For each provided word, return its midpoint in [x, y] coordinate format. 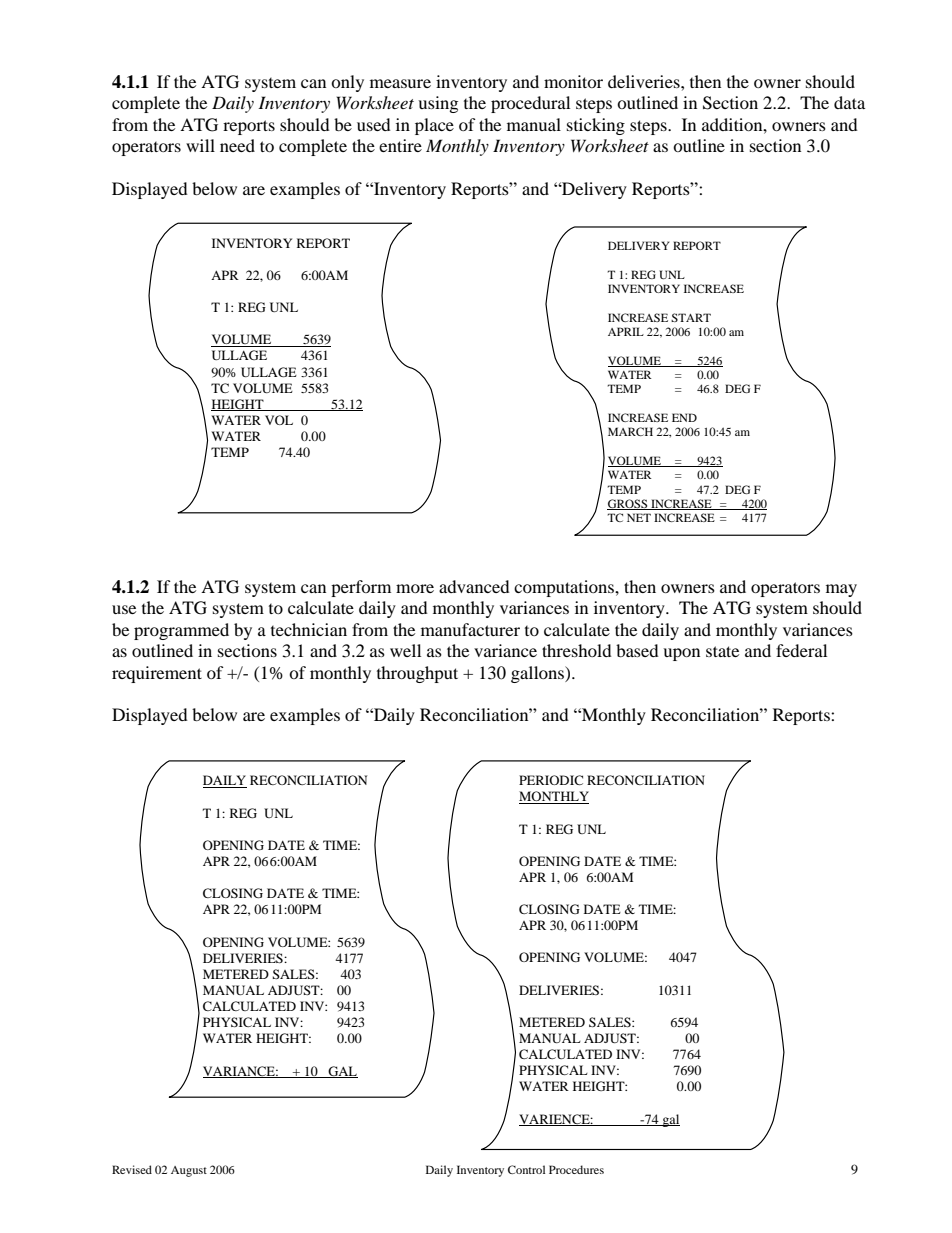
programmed [181, 631]
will [200, 145]
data [849, 102]
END [684, 417]
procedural [530, 104]
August [189, 1171]
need [237, 145]
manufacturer [470, 629]
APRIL [626, 331]
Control [526, 1169]
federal [801, 650]
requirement [157, 674]
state [722, 651]
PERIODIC [551, 780]
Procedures [576, 1169]
